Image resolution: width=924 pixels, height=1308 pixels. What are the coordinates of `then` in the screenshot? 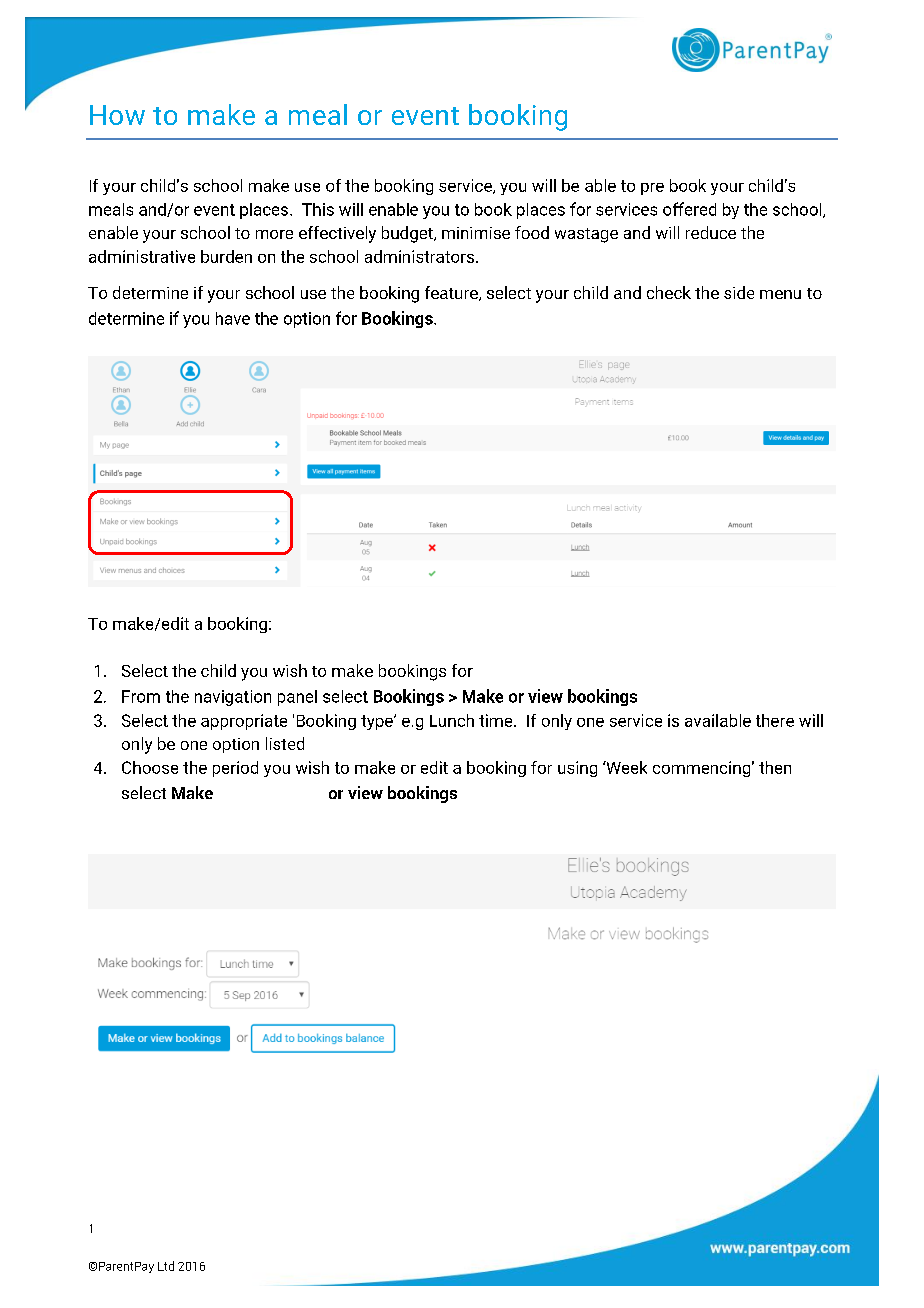 It's located at (775, 767).
